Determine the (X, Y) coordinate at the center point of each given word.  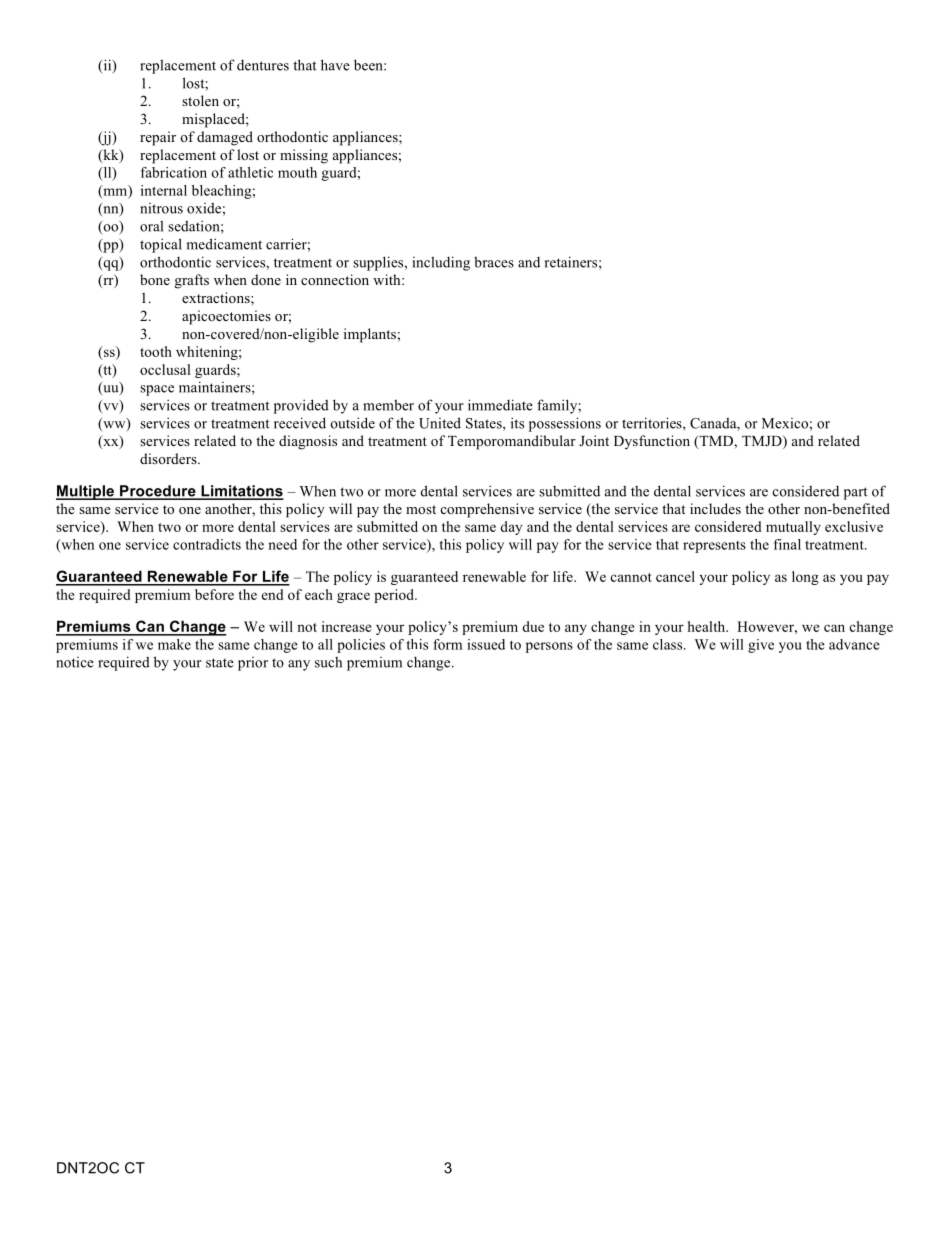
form (447, 644)
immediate (500, 405)
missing (304, 156)
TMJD (763, 442)
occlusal (165, 369)
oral (151, 226)
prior (253, 664)
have (335, 65)
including (441, 263)
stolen (200, 100)
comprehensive (487, 510)
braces (494, 262)
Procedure (158, 492)
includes (715, 508)
